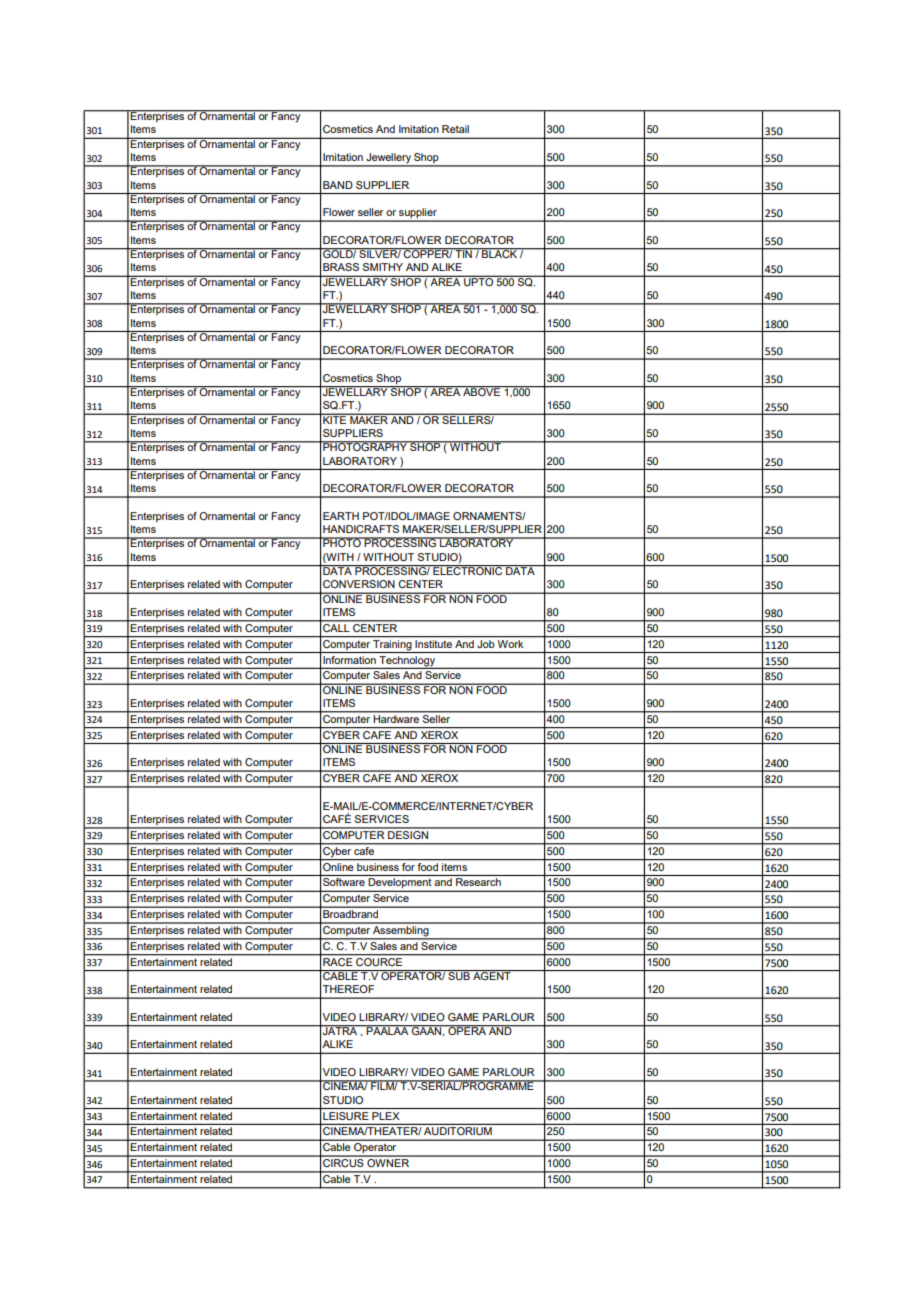 Image resolution: width=924 pixels, height=1308 pixels. I want to click on Research, so click(478, 882).
